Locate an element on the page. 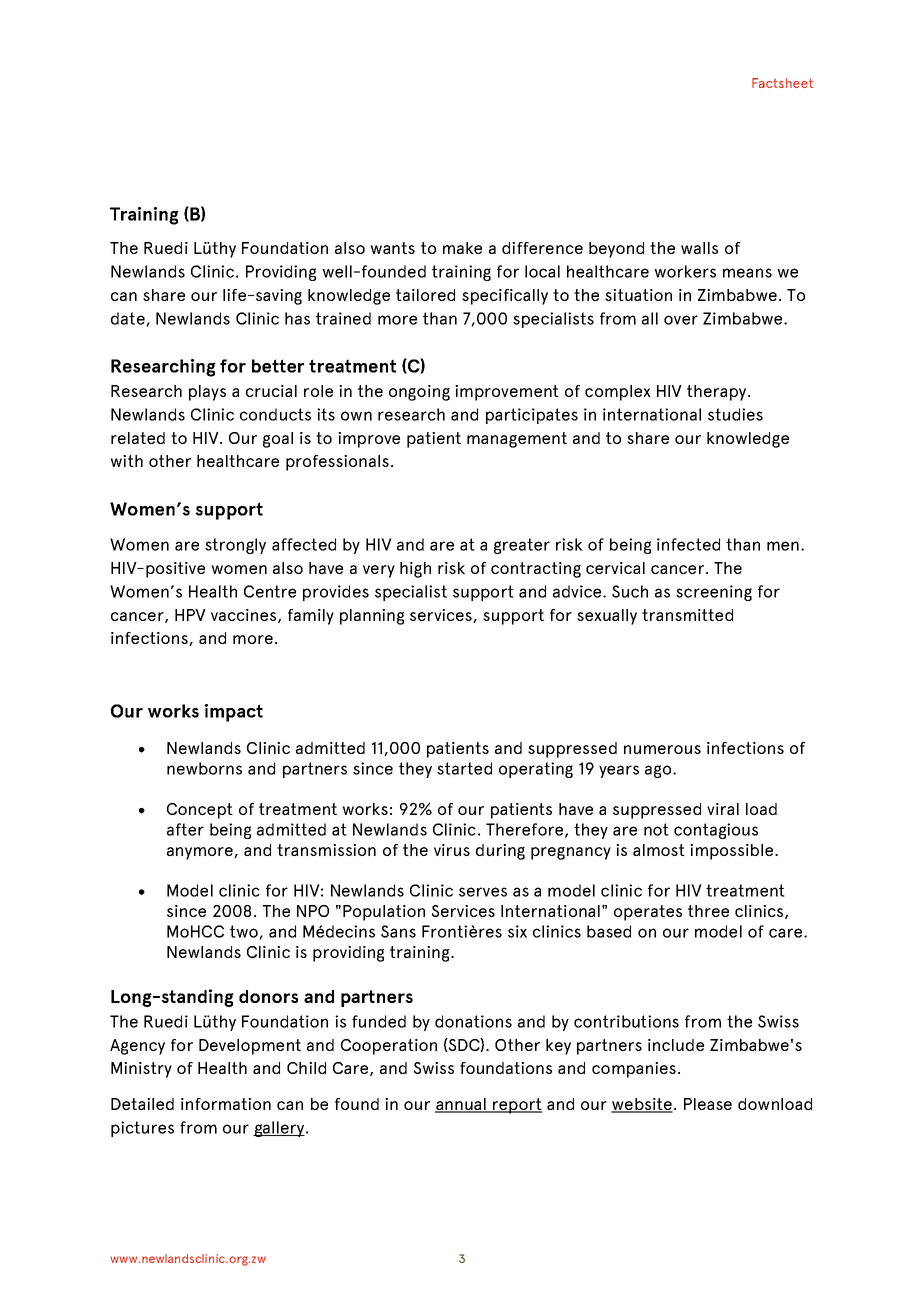  tailored is located at coordinates (425, 295).
